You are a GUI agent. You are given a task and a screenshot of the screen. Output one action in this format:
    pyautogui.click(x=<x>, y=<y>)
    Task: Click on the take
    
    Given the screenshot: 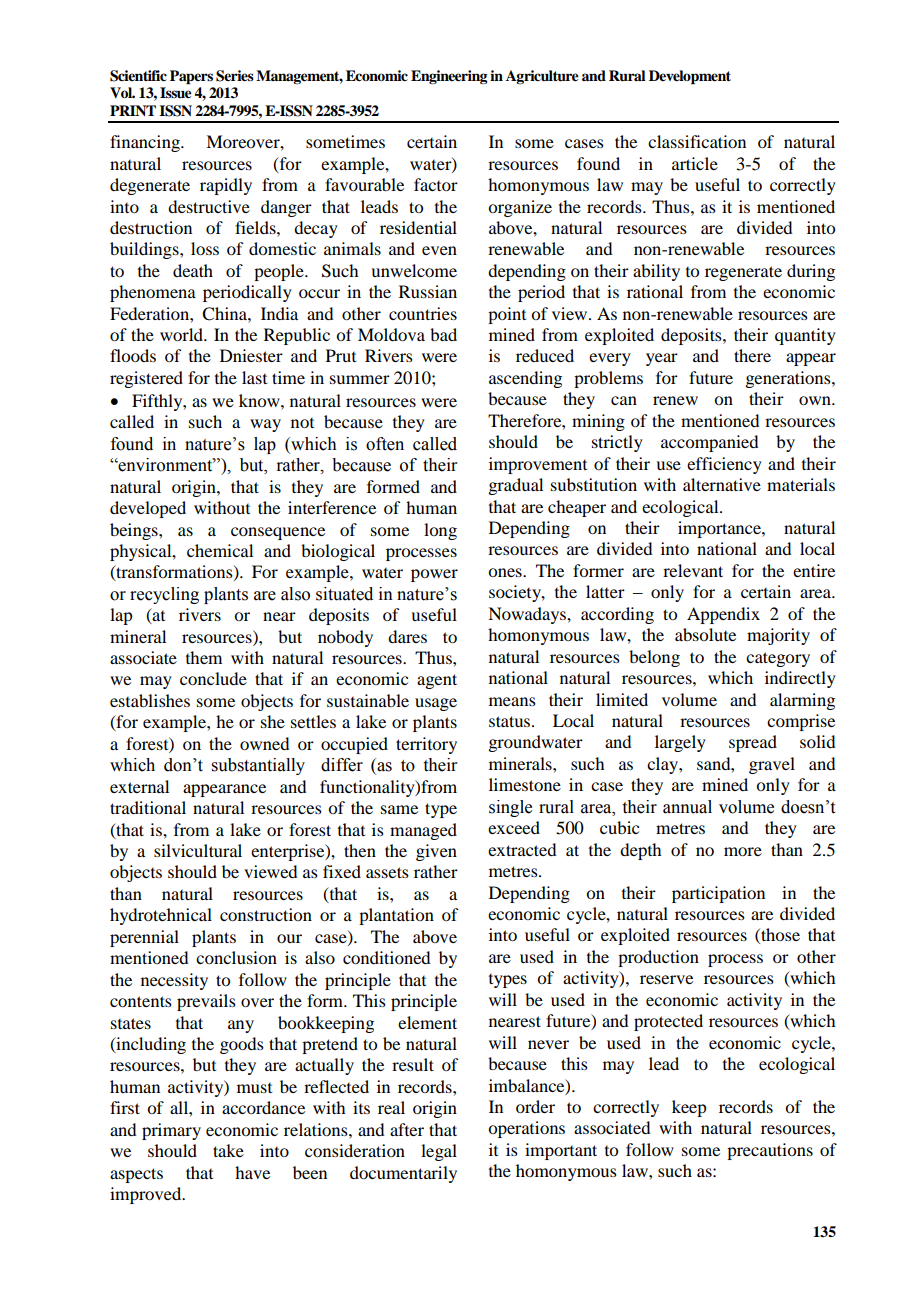 What is the action you would take?
    pyautogui.click(x=228, y=1150)
